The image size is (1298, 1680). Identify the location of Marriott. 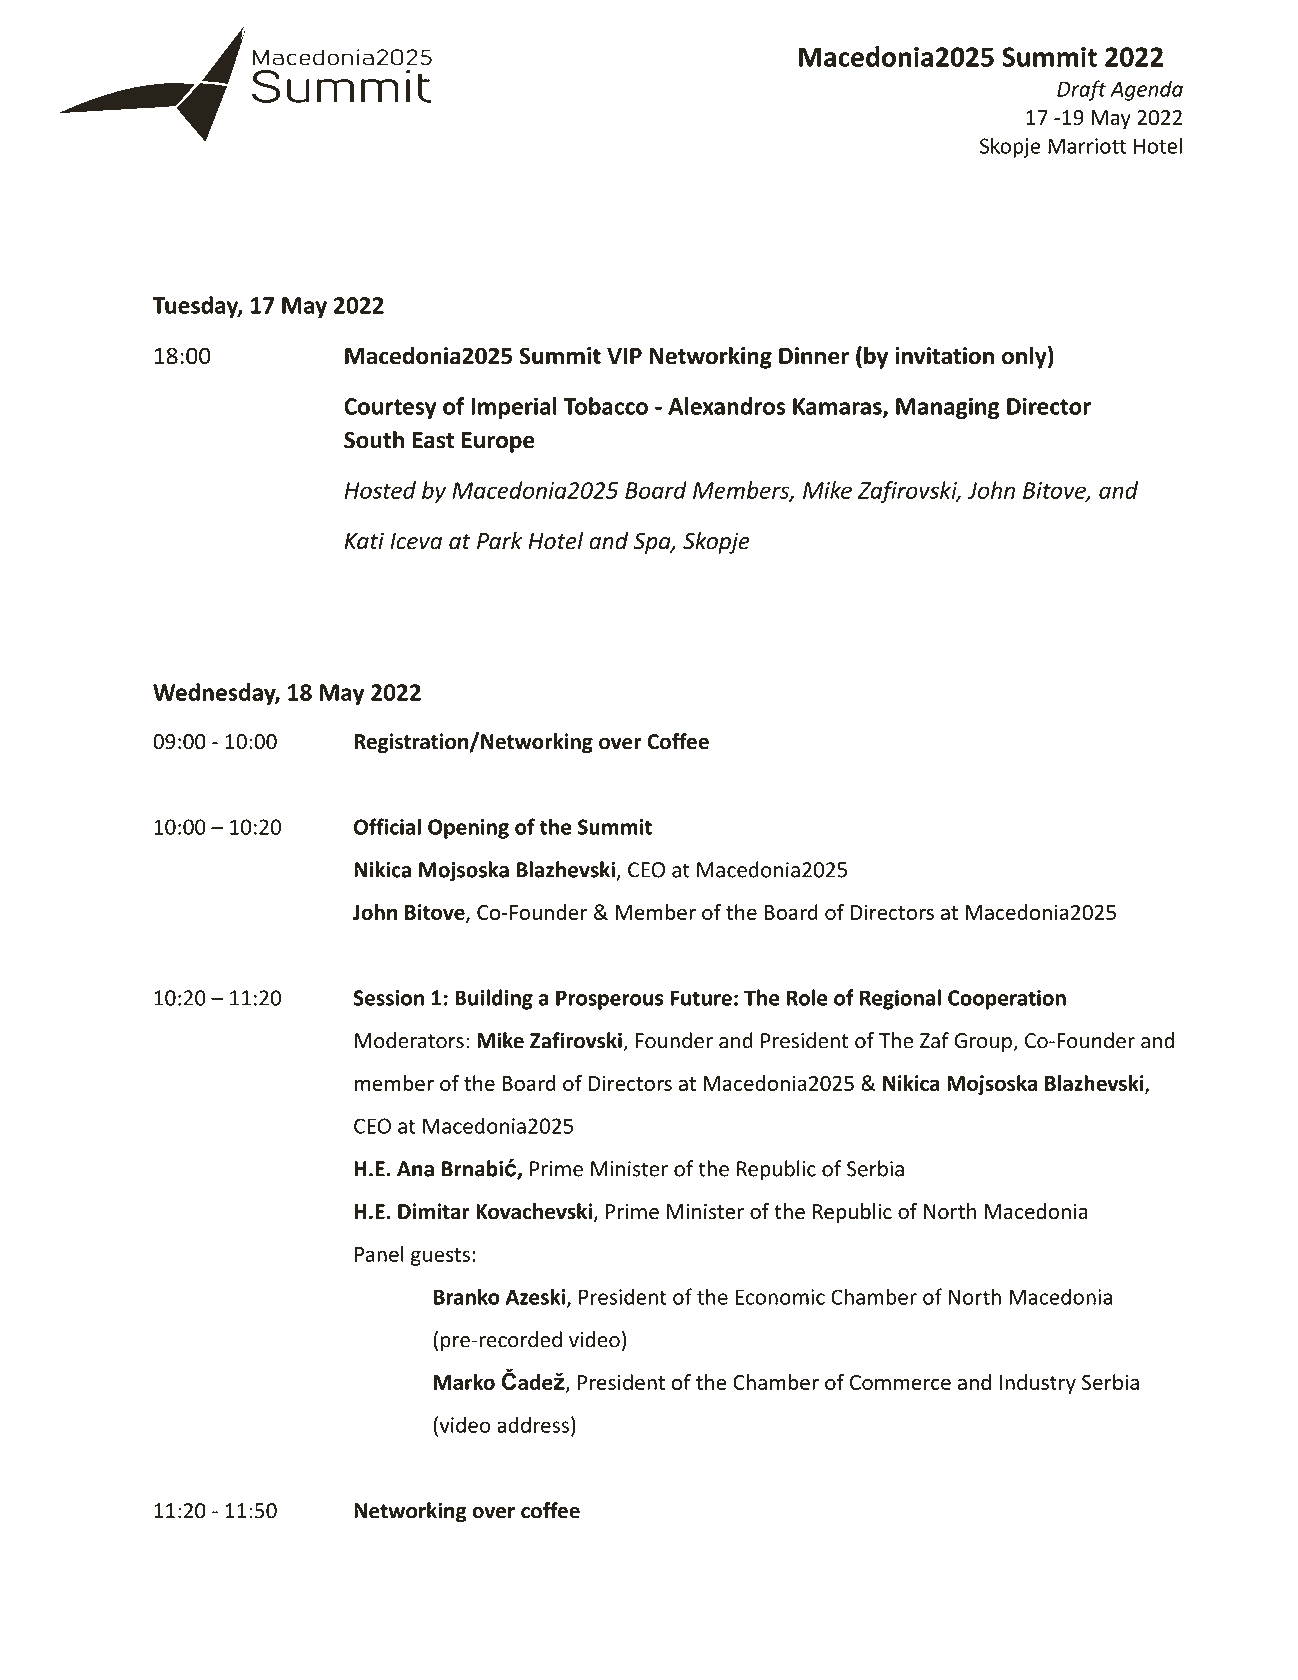
(1087, 146).
